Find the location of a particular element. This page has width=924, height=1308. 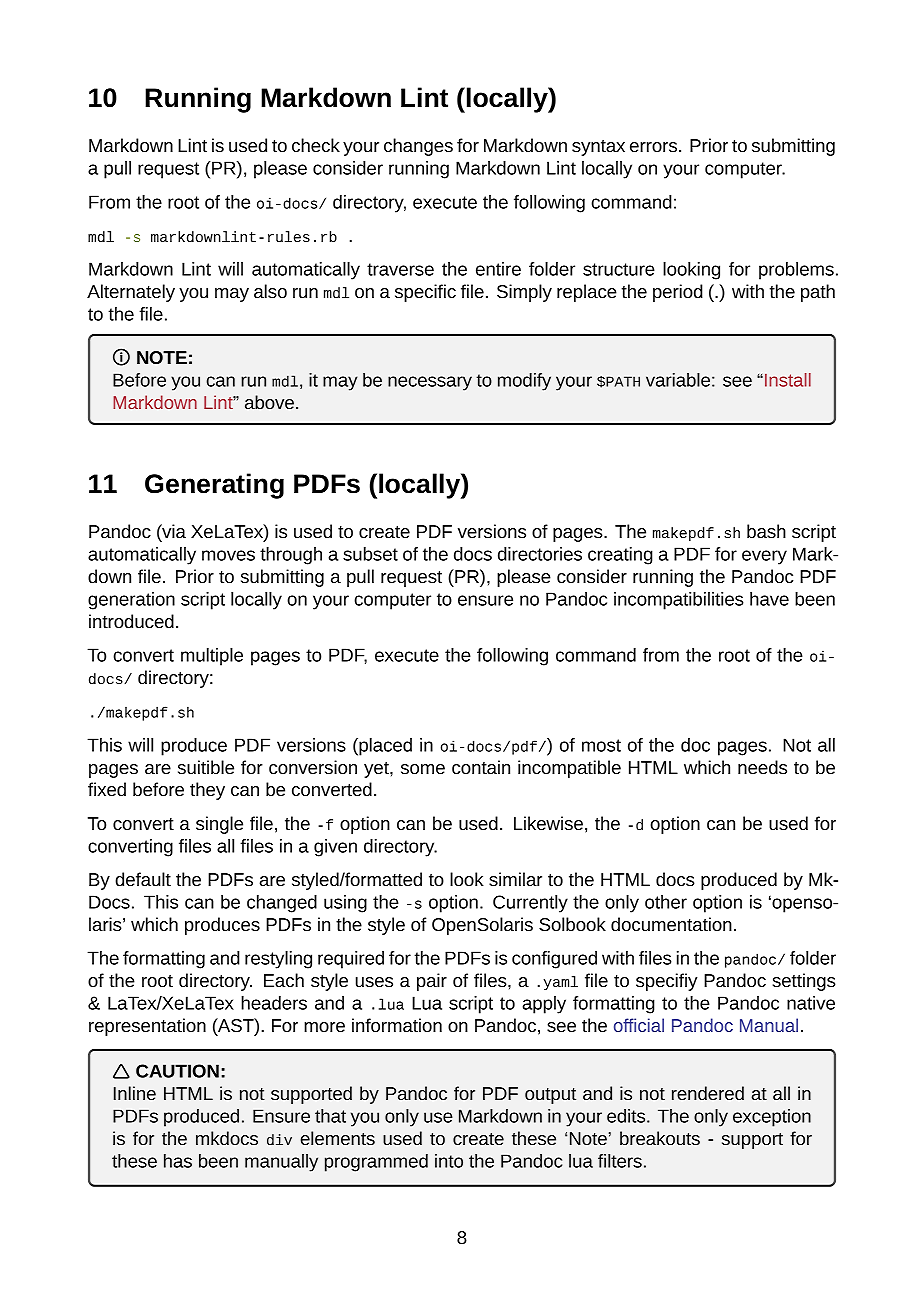

moves is located at coordinates (228, 555).
